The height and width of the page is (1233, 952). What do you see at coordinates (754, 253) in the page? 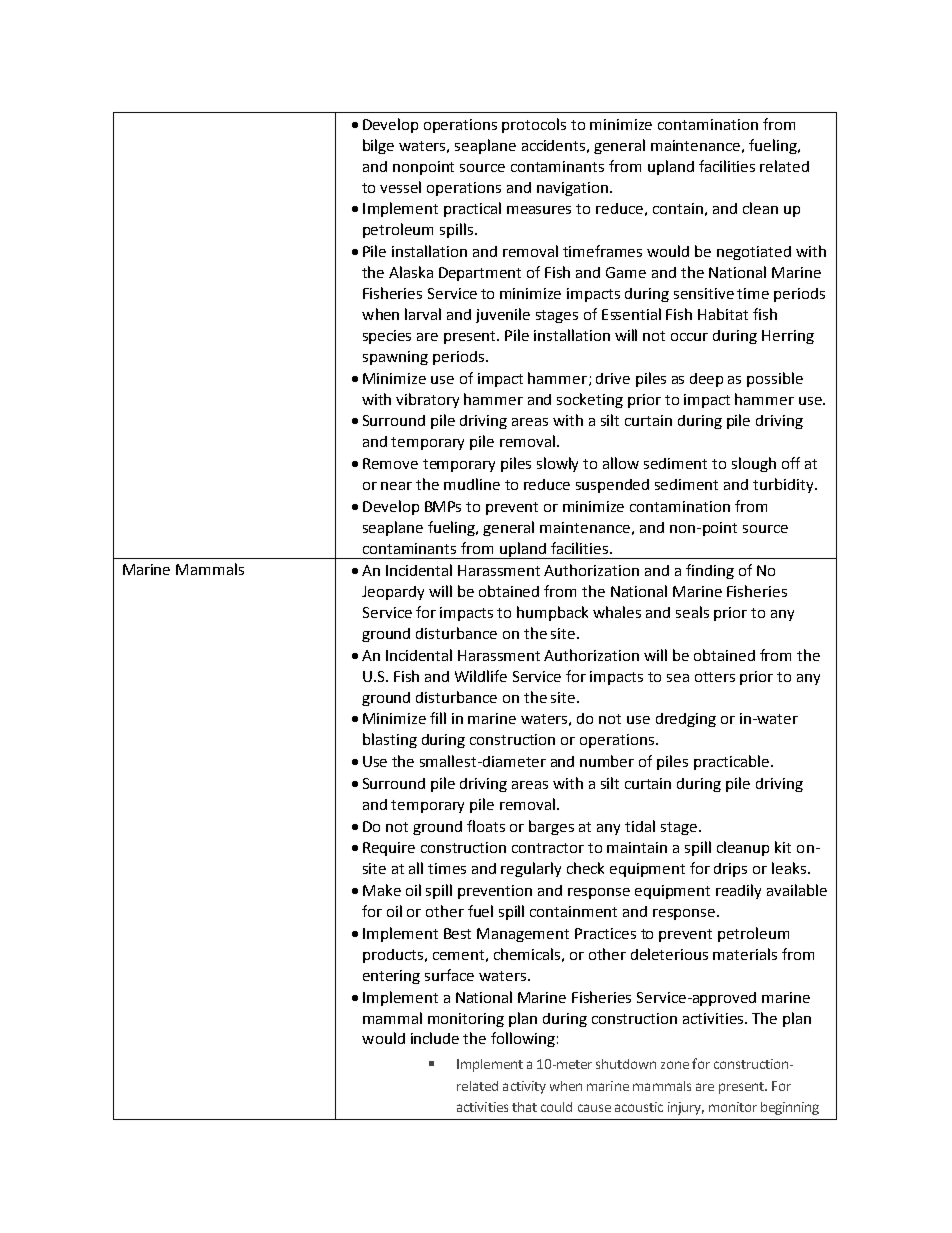
I see `negotiated` at bounding box center [754, 253].
